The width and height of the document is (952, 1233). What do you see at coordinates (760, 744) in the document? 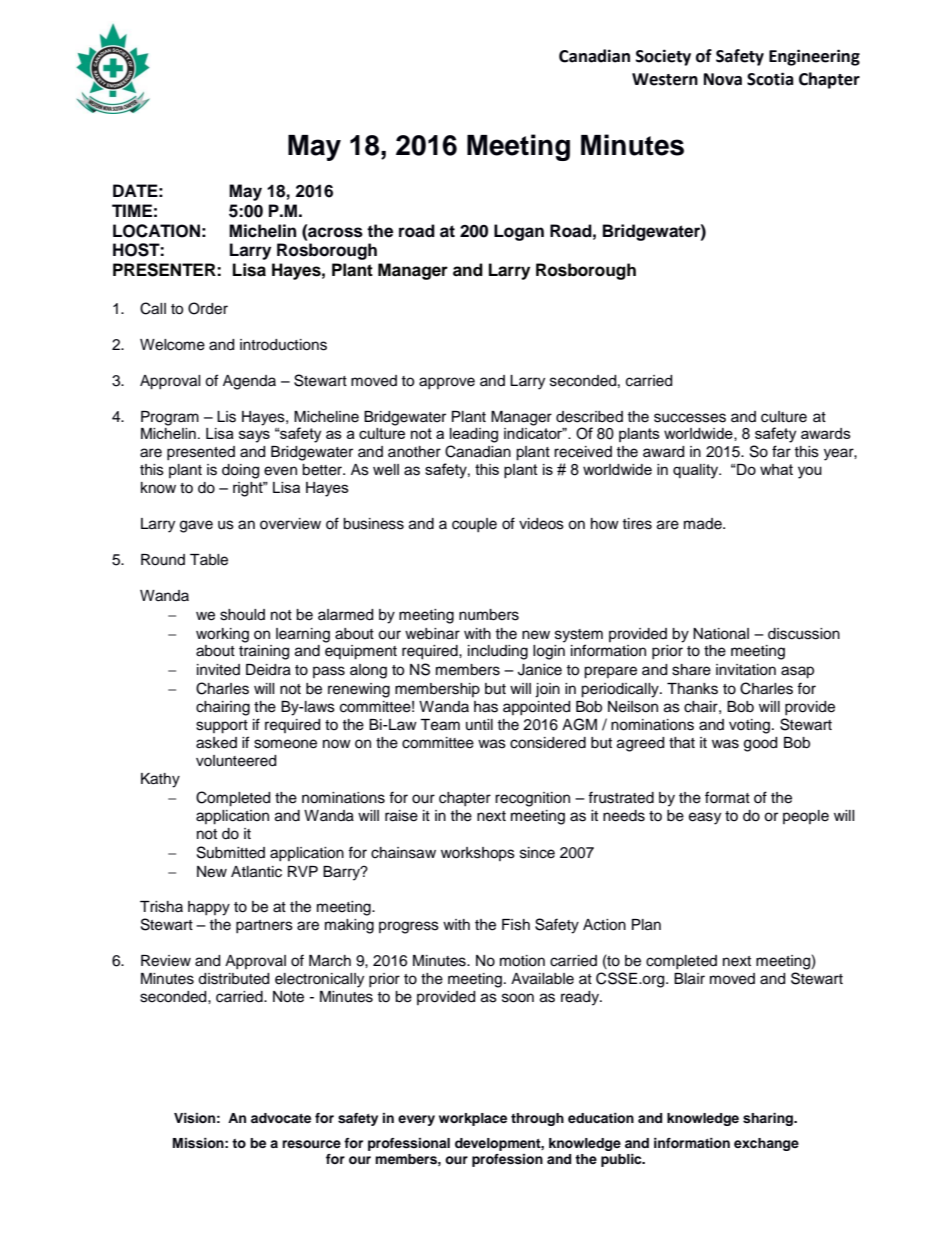
I see `good` at bounding box center [760, 744].
